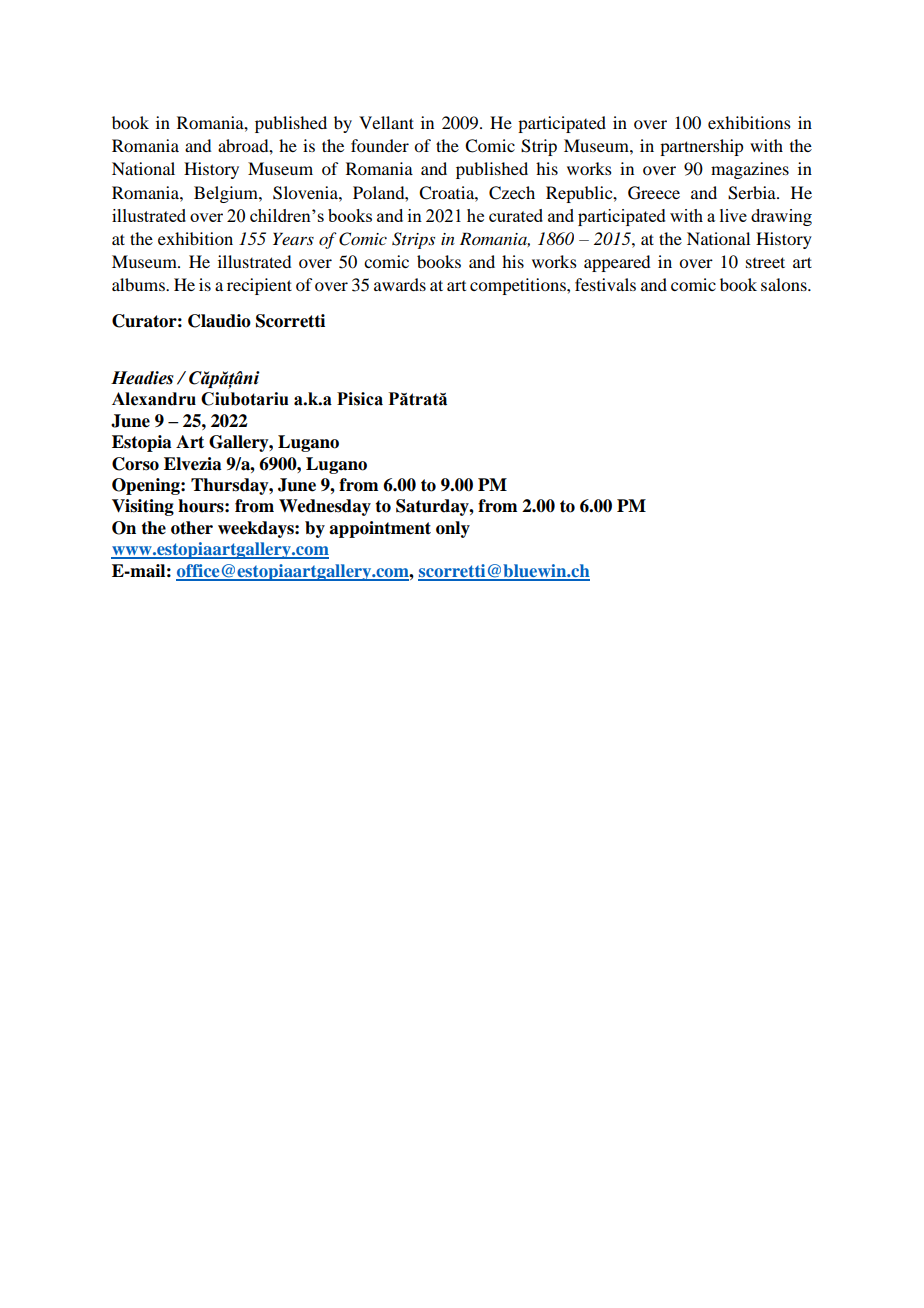 Image resolution: width=924 pixels, height=1308 pixels. Describe the element at coordinates (192, 528) in the screenshot. I see `other` at that location.
